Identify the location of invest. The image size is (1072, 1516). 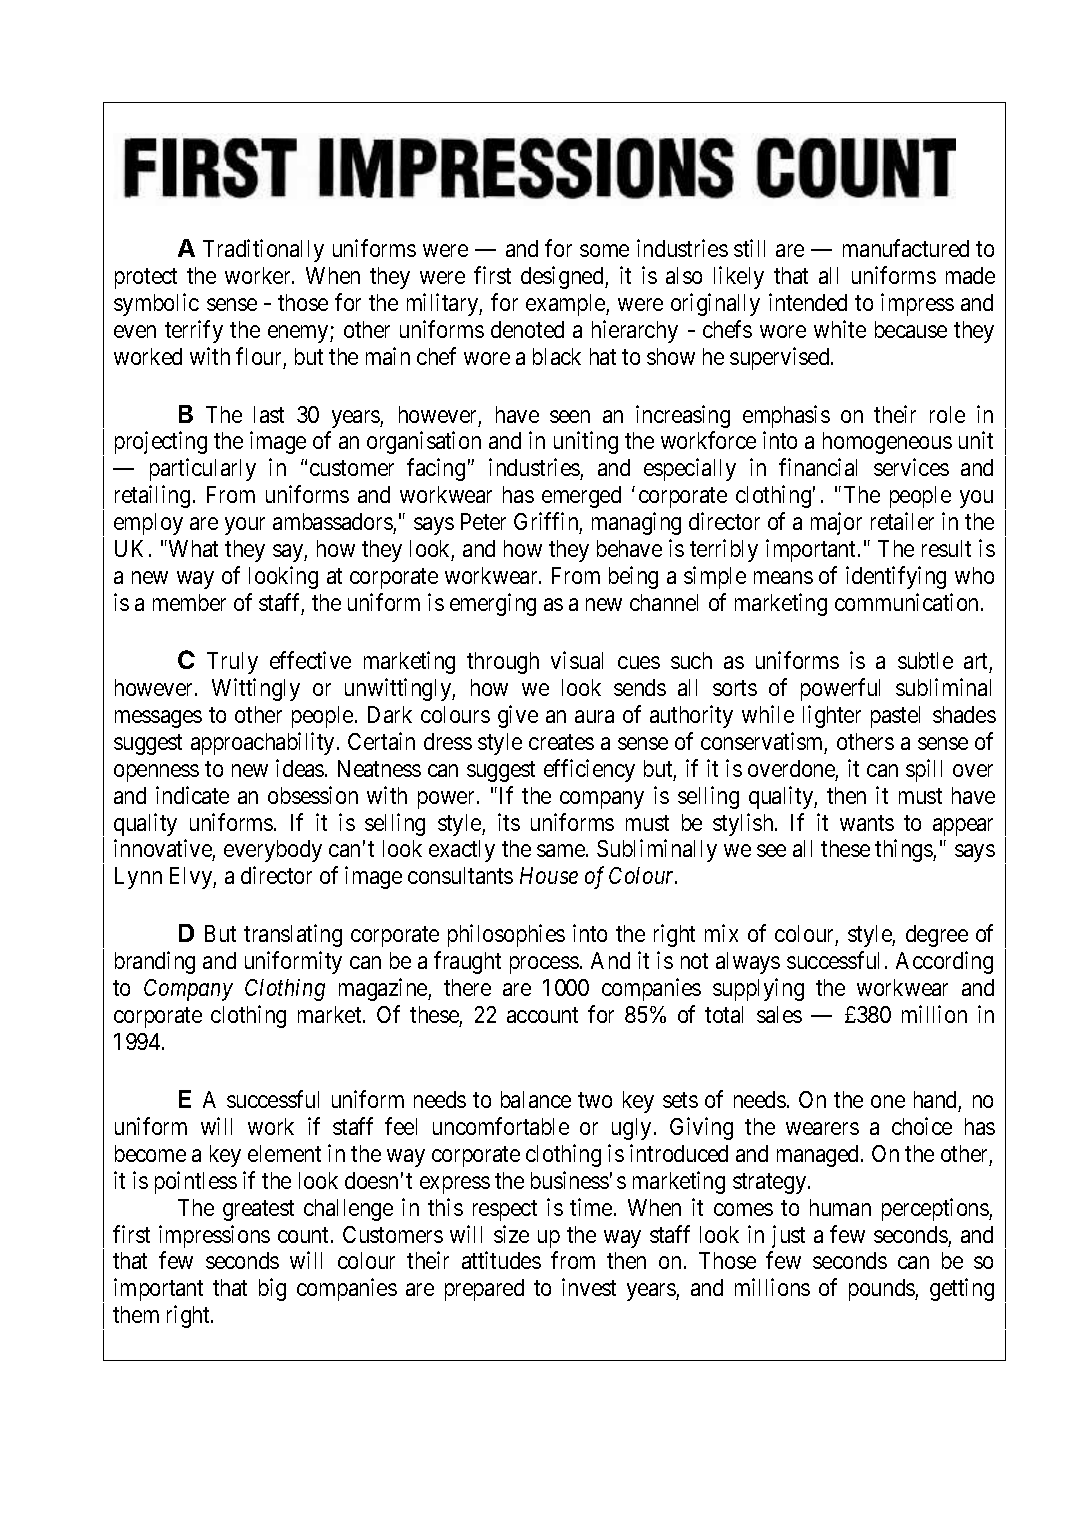
(589, 1287).
